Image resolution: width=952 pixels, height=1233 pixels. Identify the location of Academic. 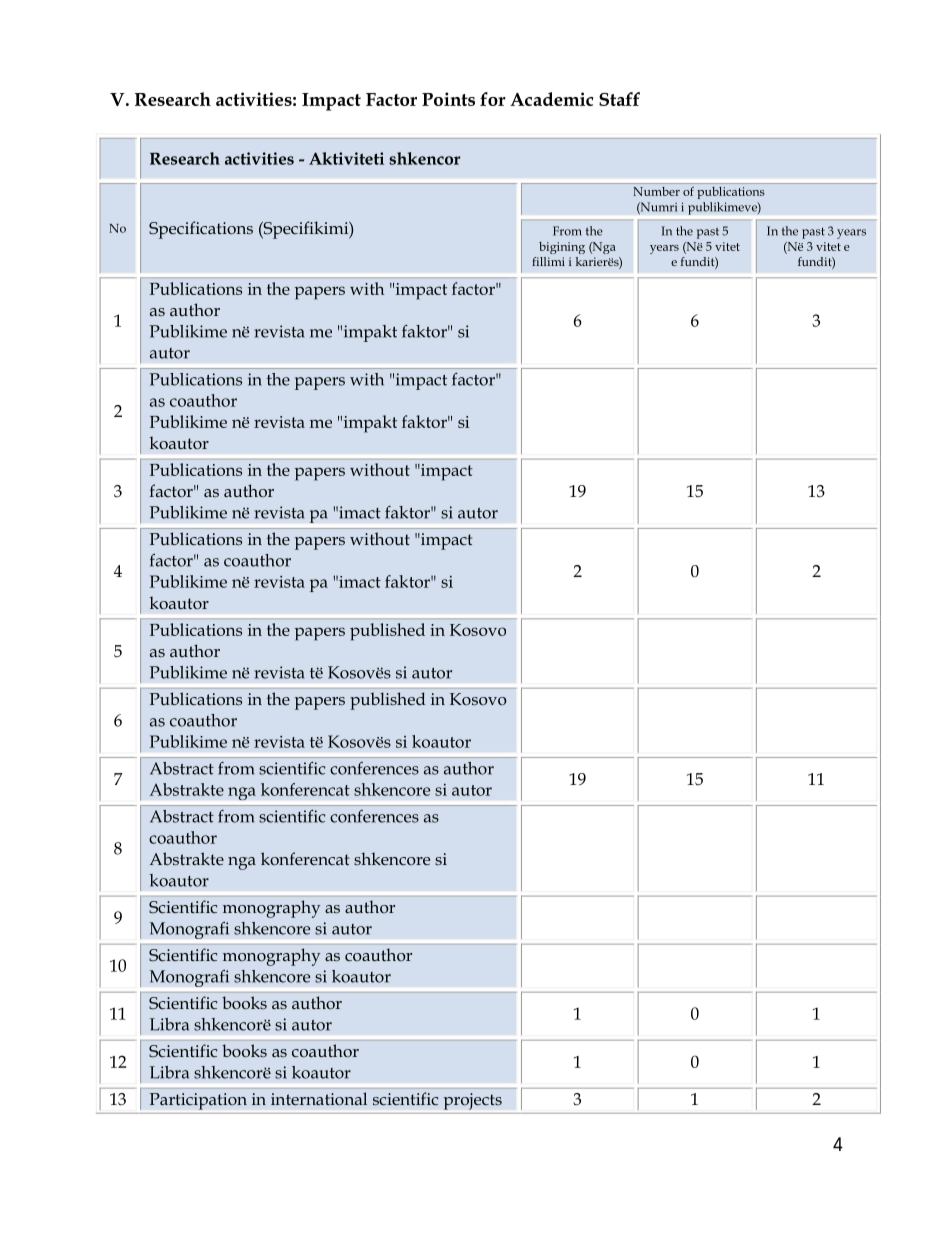
(551, 99).
